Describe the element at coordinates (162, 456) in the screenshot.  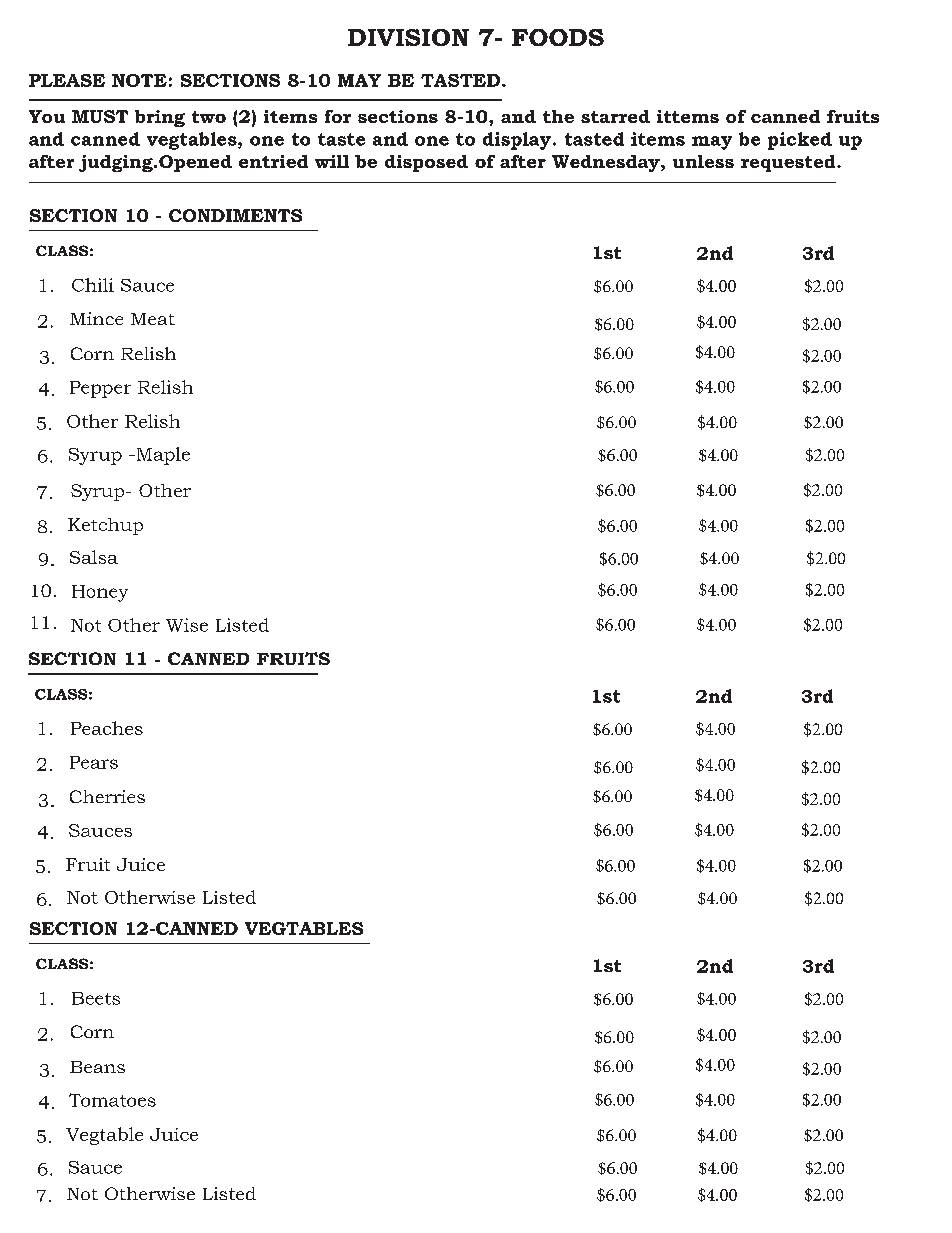
I see `Maple` at that location.
